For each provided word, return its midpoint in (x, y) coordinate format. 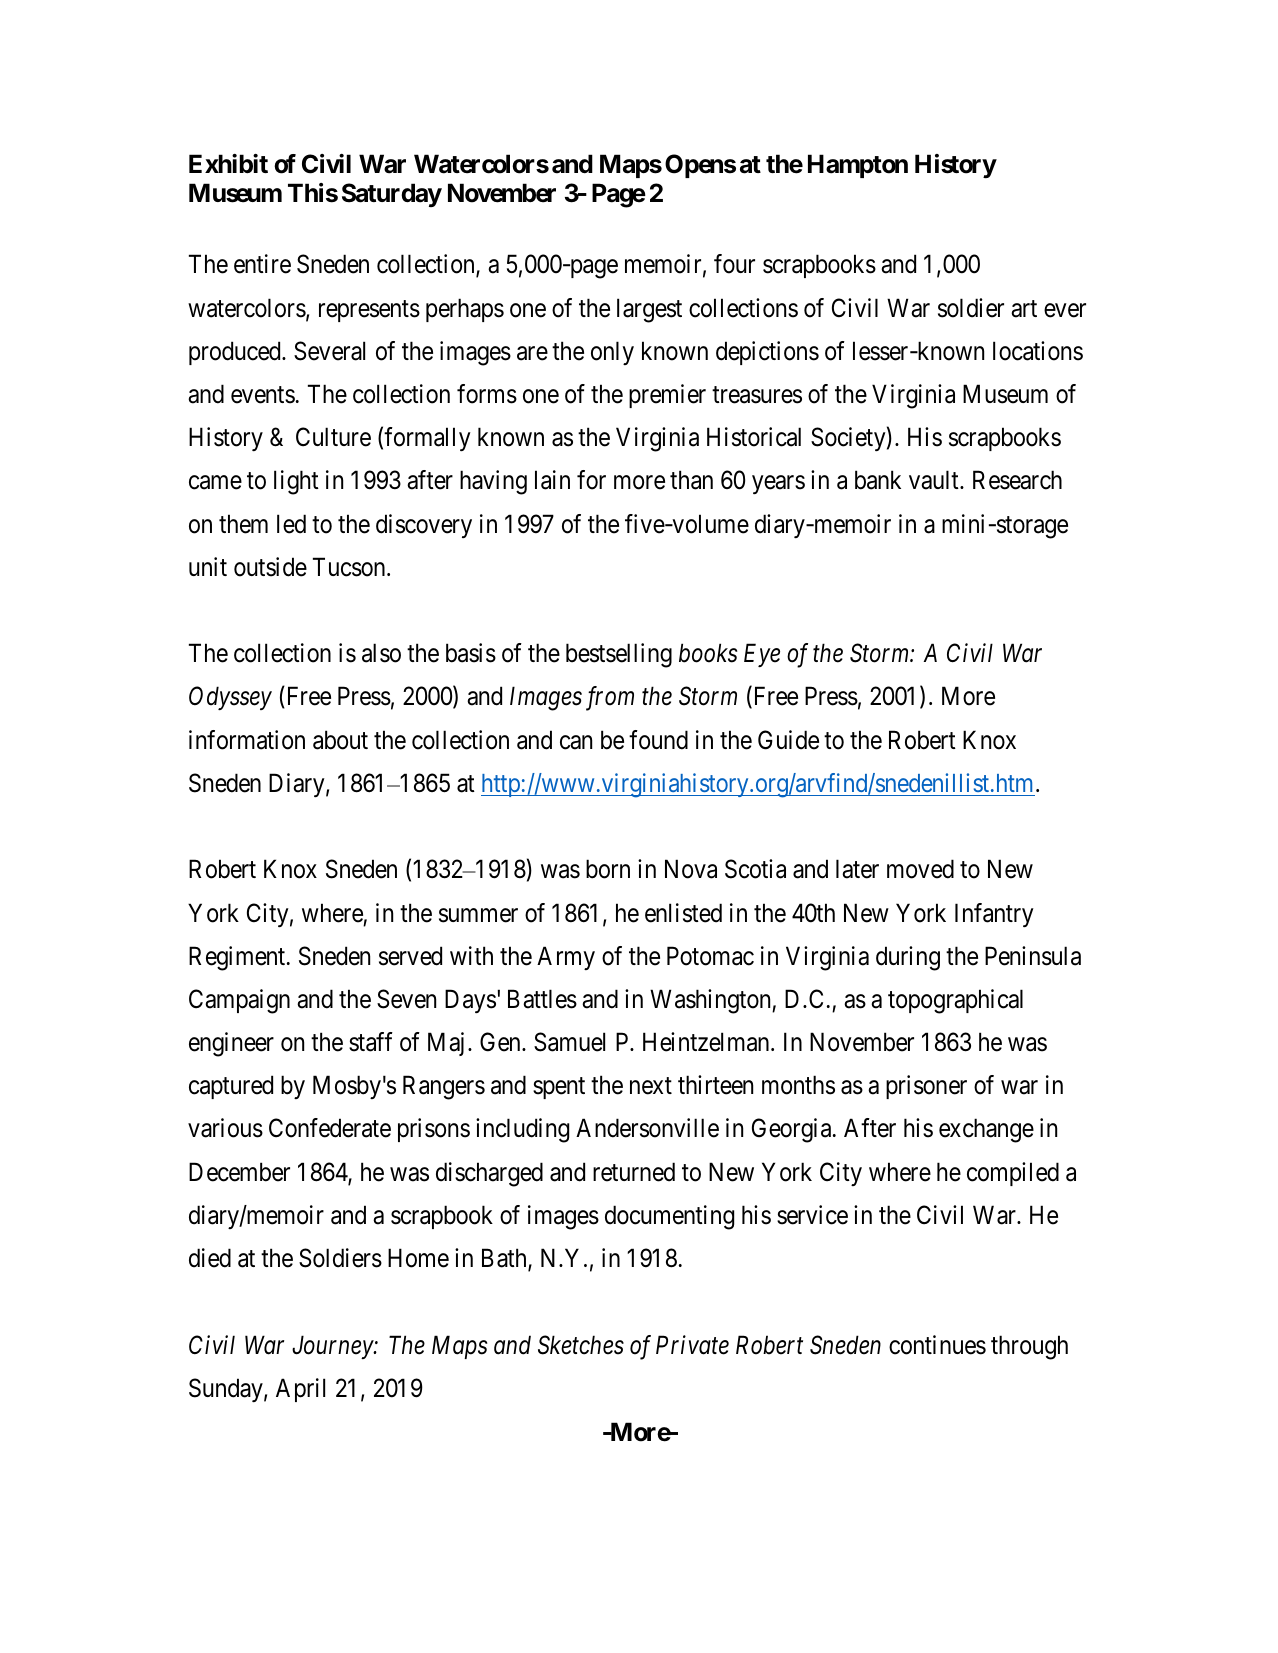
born (608, 869)
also (381, 653)
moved (920, 869)
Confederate (330, 1128)
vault (935, 480)
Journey (333, 1347)
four (734, 264)
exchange (986, 1130)
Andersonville (647, 1128)
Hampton (858, 166)
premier (667, 396)
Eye (762, 655)
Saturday (392, 195)
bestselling (619, 655)
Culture (333, 437)
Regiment (238, 958)
